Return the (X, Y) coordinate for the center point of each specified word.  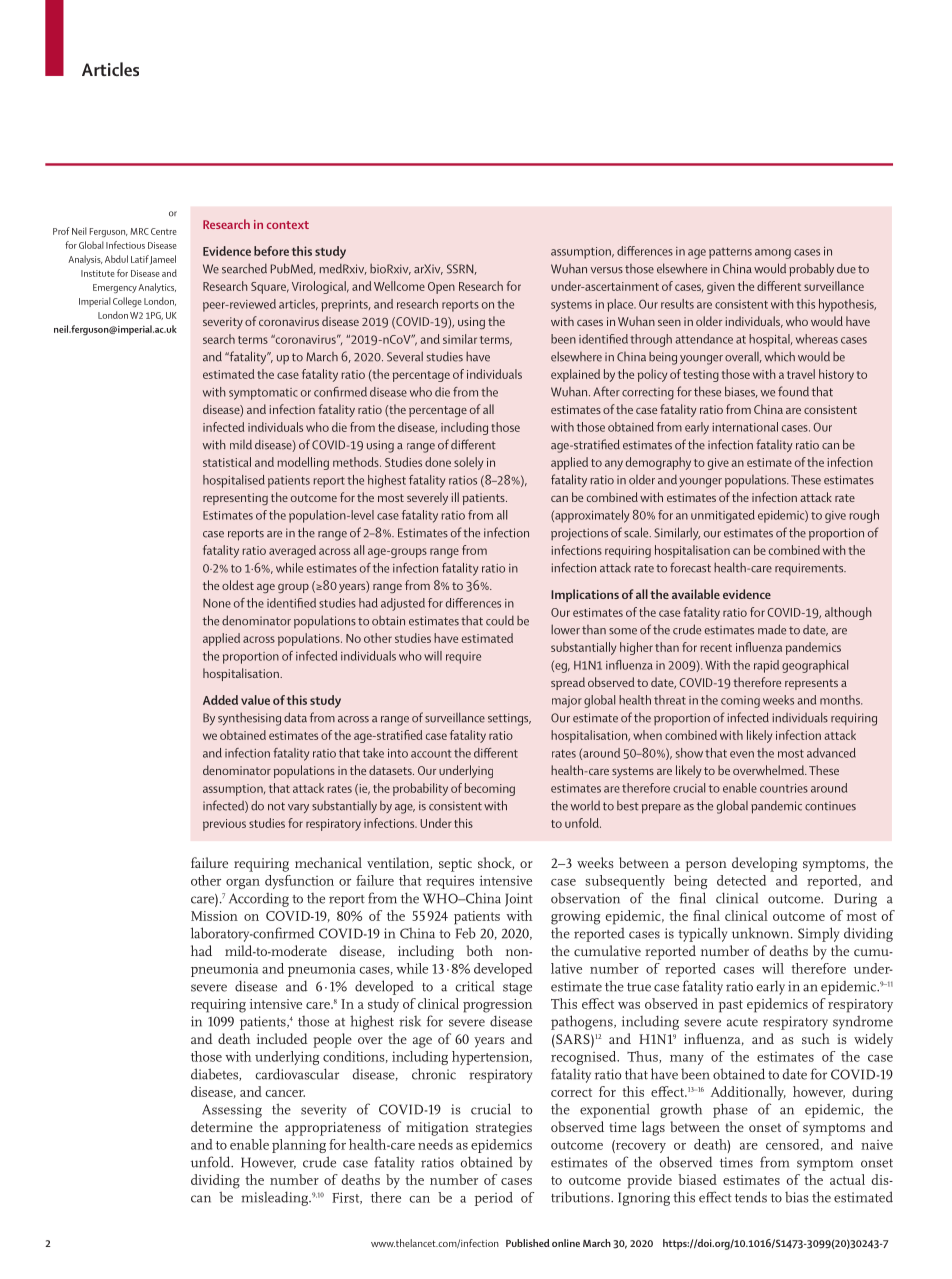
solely (468, 463)
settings (509, 719)
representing (235, 499)
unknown (762, 933)
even (742, 754)
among (773, 254)
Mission (214, 916)
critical (474, 986)
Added (220, 700)
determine (222, 1126)
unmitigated (723, 516)
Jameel (163, 260)
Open (441, 288)
